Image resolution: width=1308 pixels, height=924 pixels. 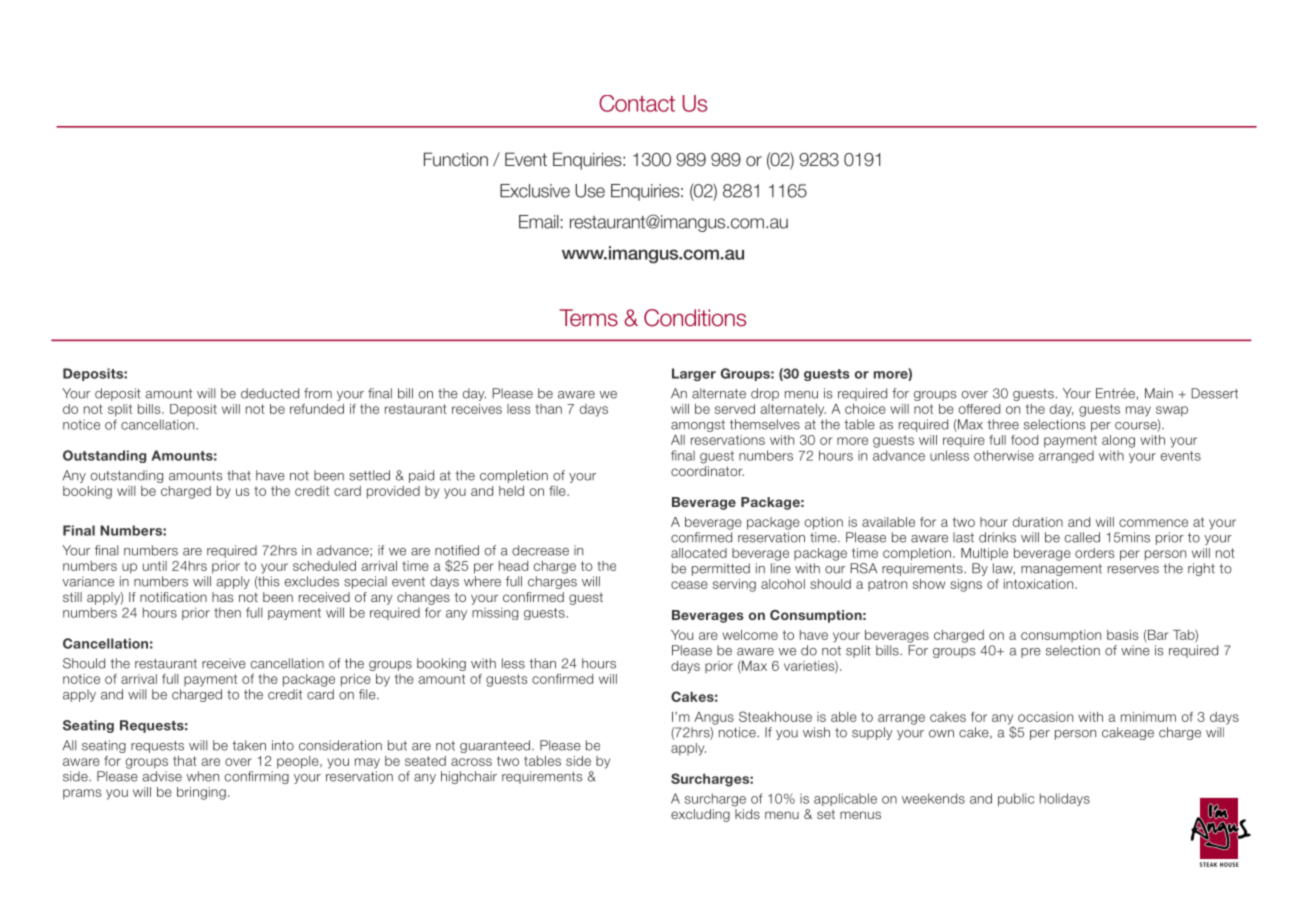 I want to click on Function, so click(x=456, y=159).
